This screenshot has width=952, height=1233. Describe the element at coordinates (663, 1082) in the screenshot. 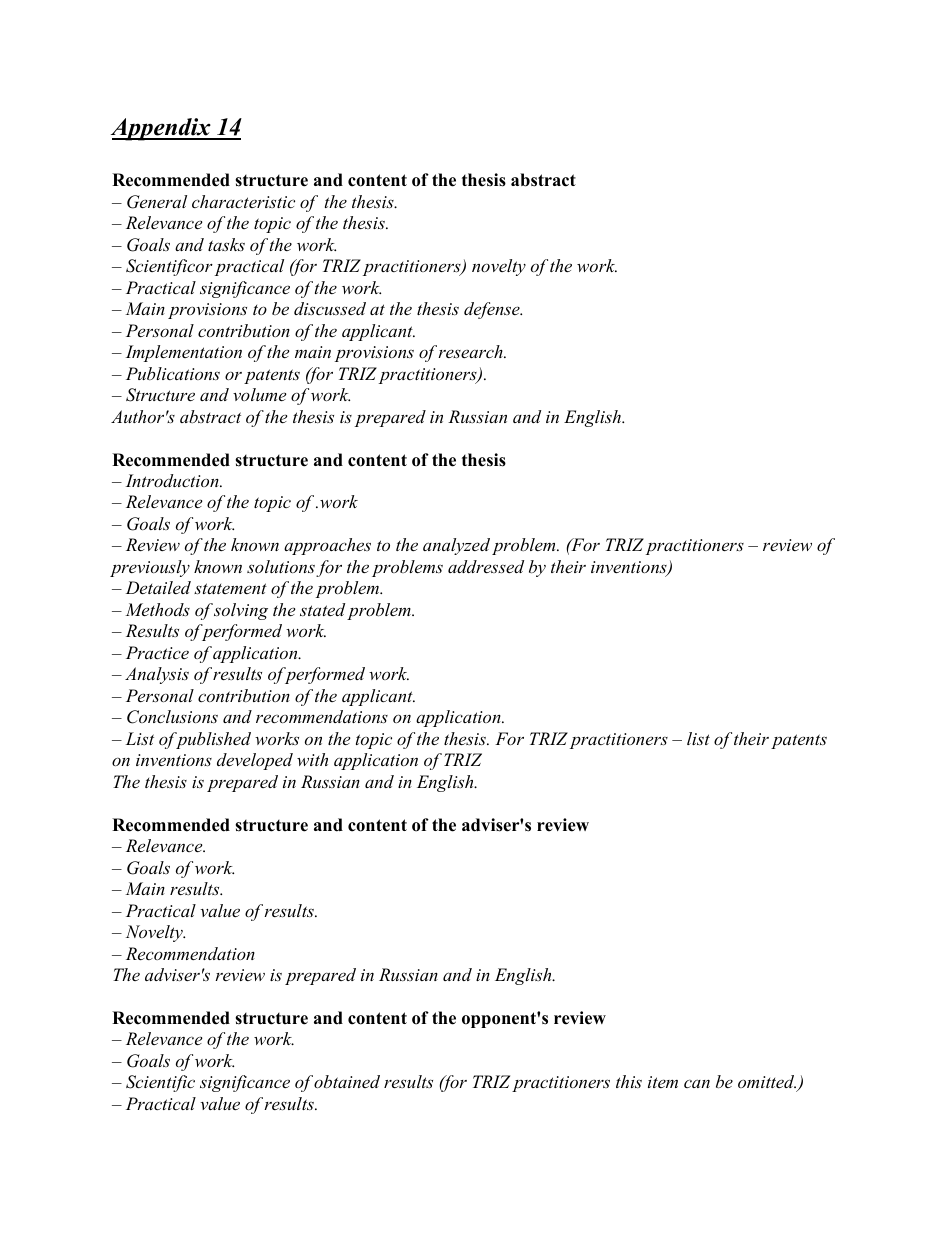

I see `item` at that location.
